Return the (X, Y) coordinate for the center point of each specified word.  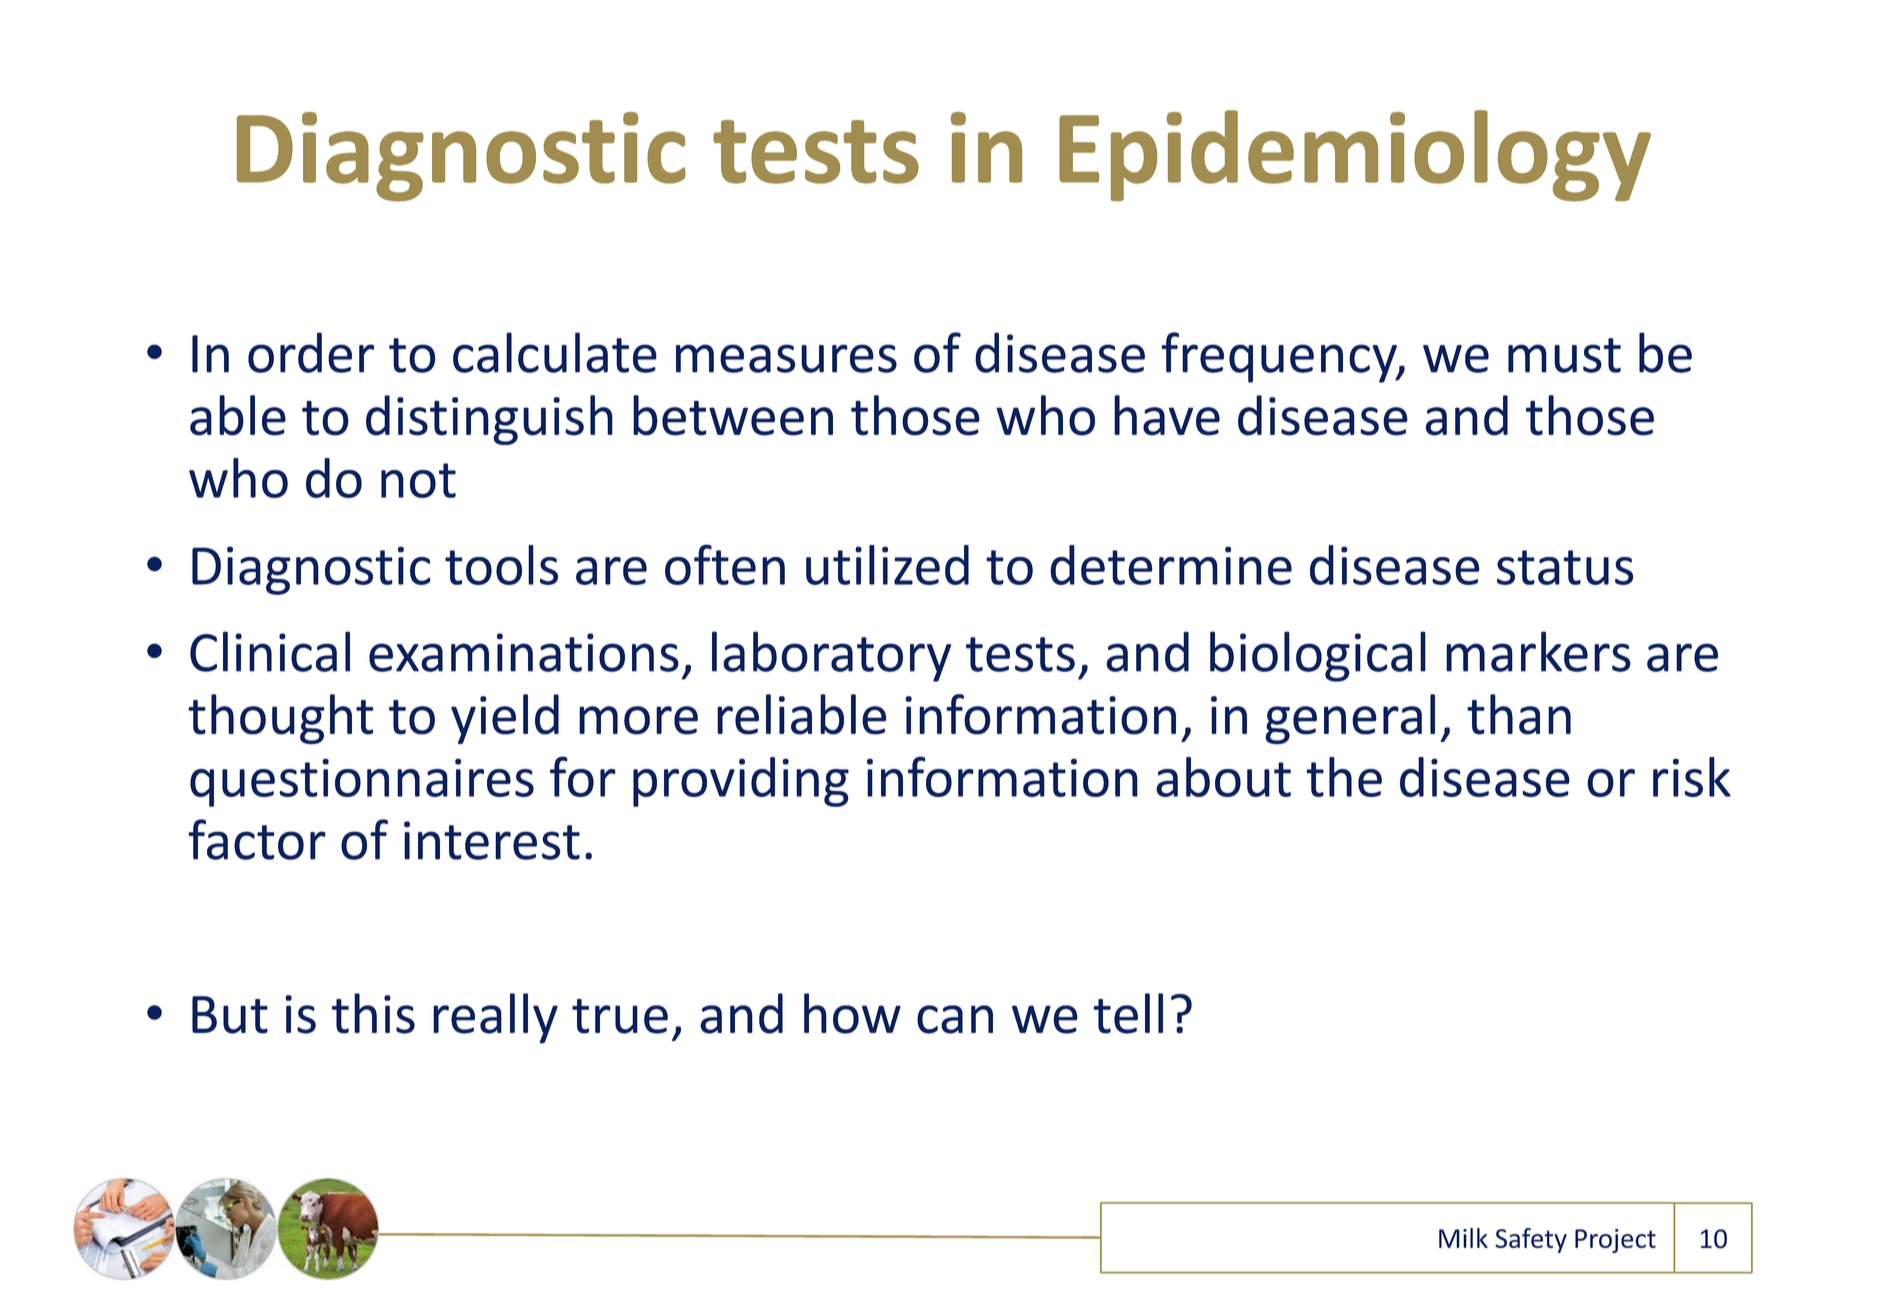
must (1564, 355)
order (311, 352)
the (1344, 777)
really (495, 1018)
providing (741, 782)
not (418, 480)
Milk (1463, 1238)
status (1565, 567)
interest (492, 840)
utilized (887, 565)
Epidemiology (1355, 156)
